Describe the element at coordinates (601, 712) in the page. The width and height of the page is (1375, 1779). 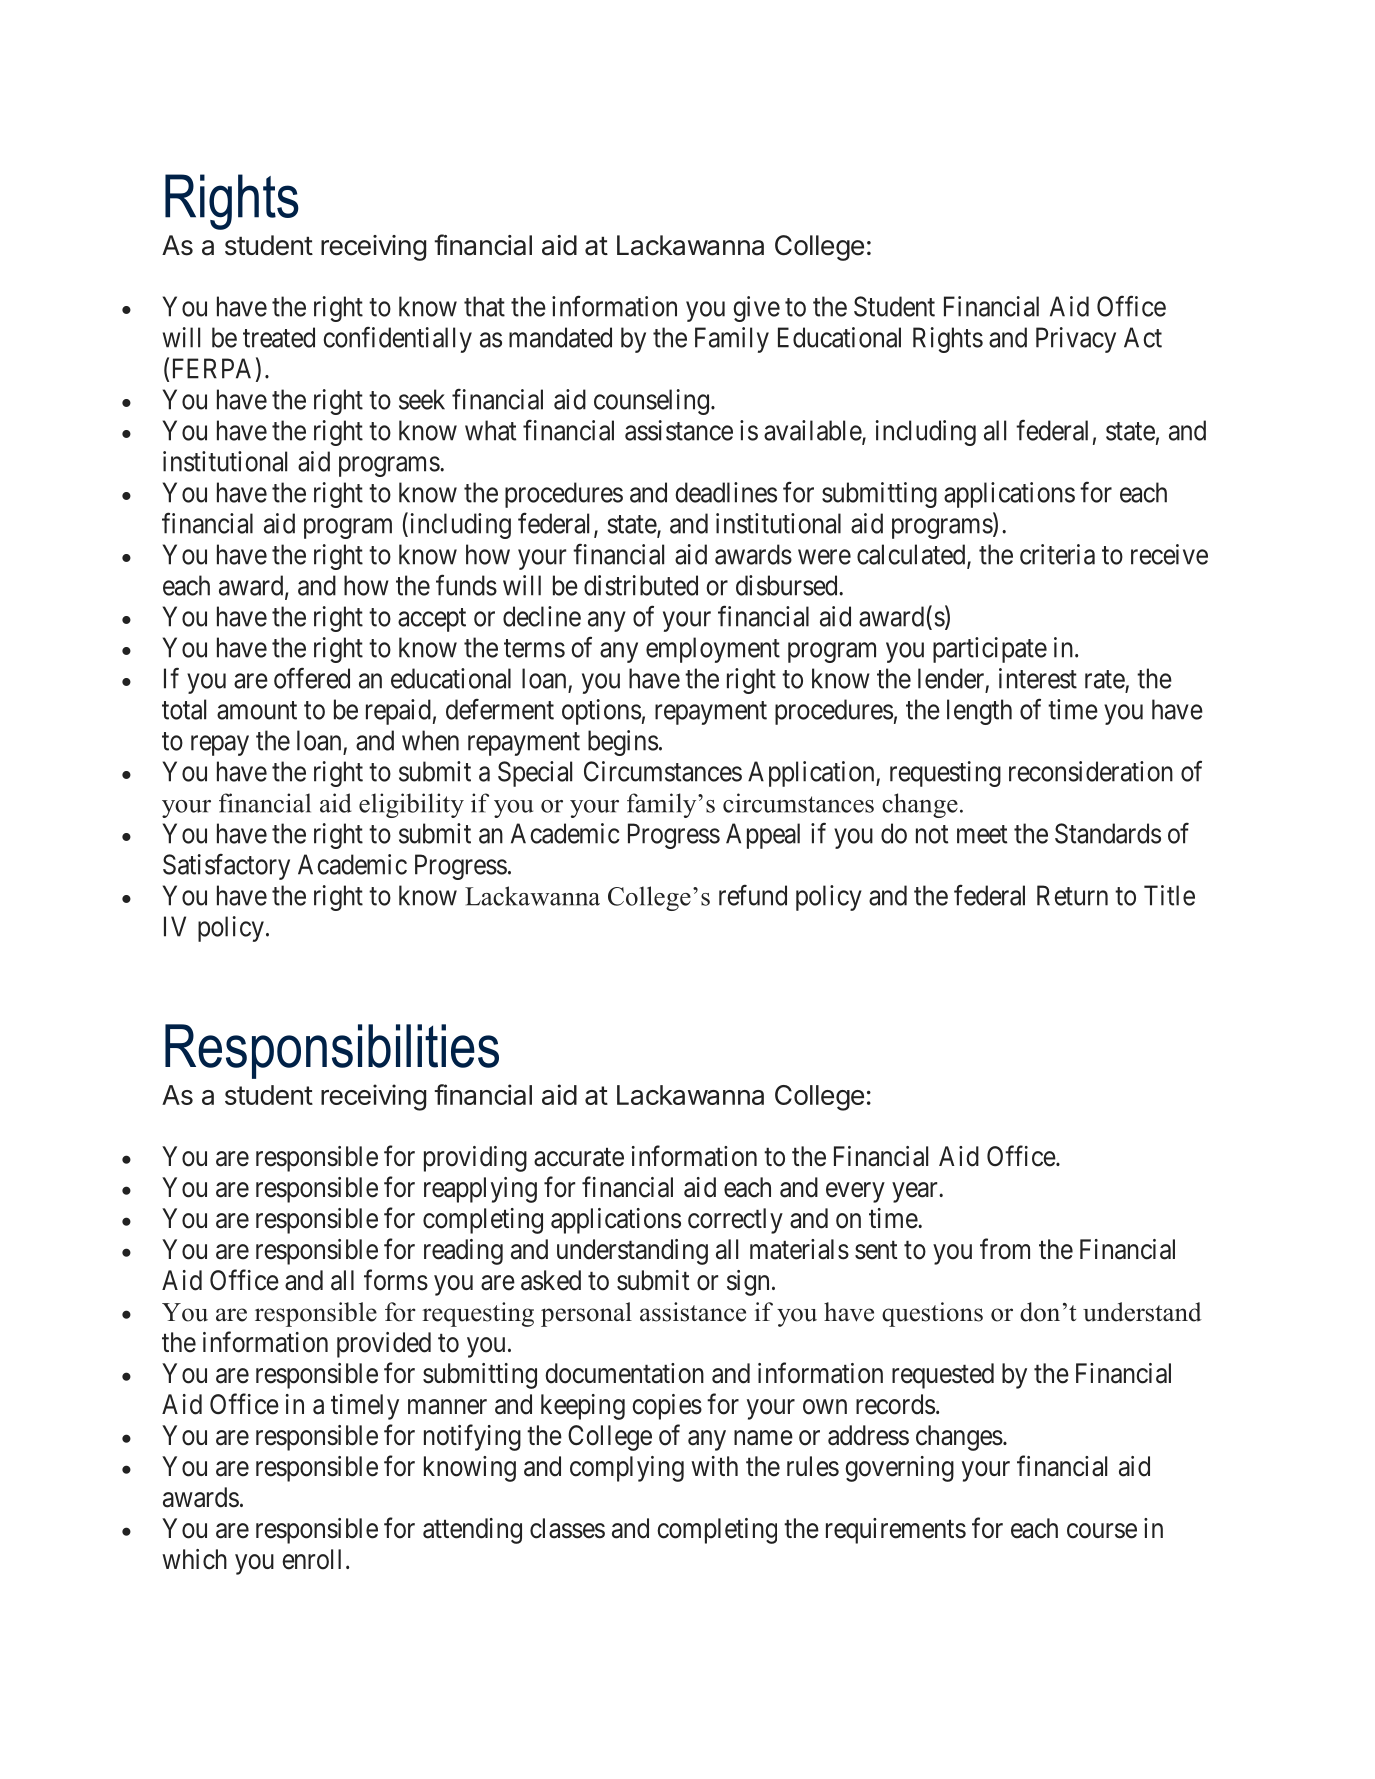
I see `options` at that location.
